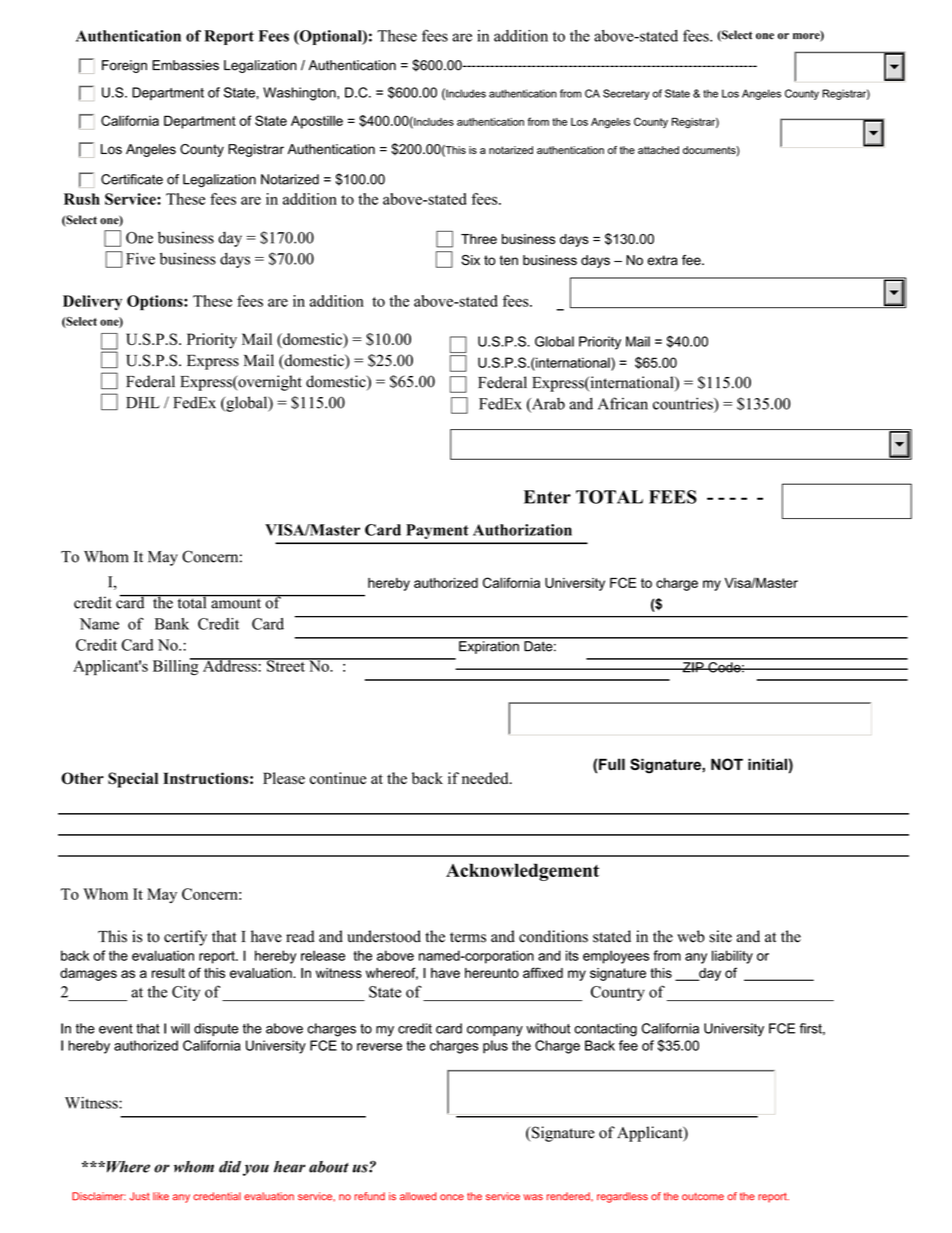 This screenshot has width=952, height=1233. I want to click on countries, so click(684, 403).
